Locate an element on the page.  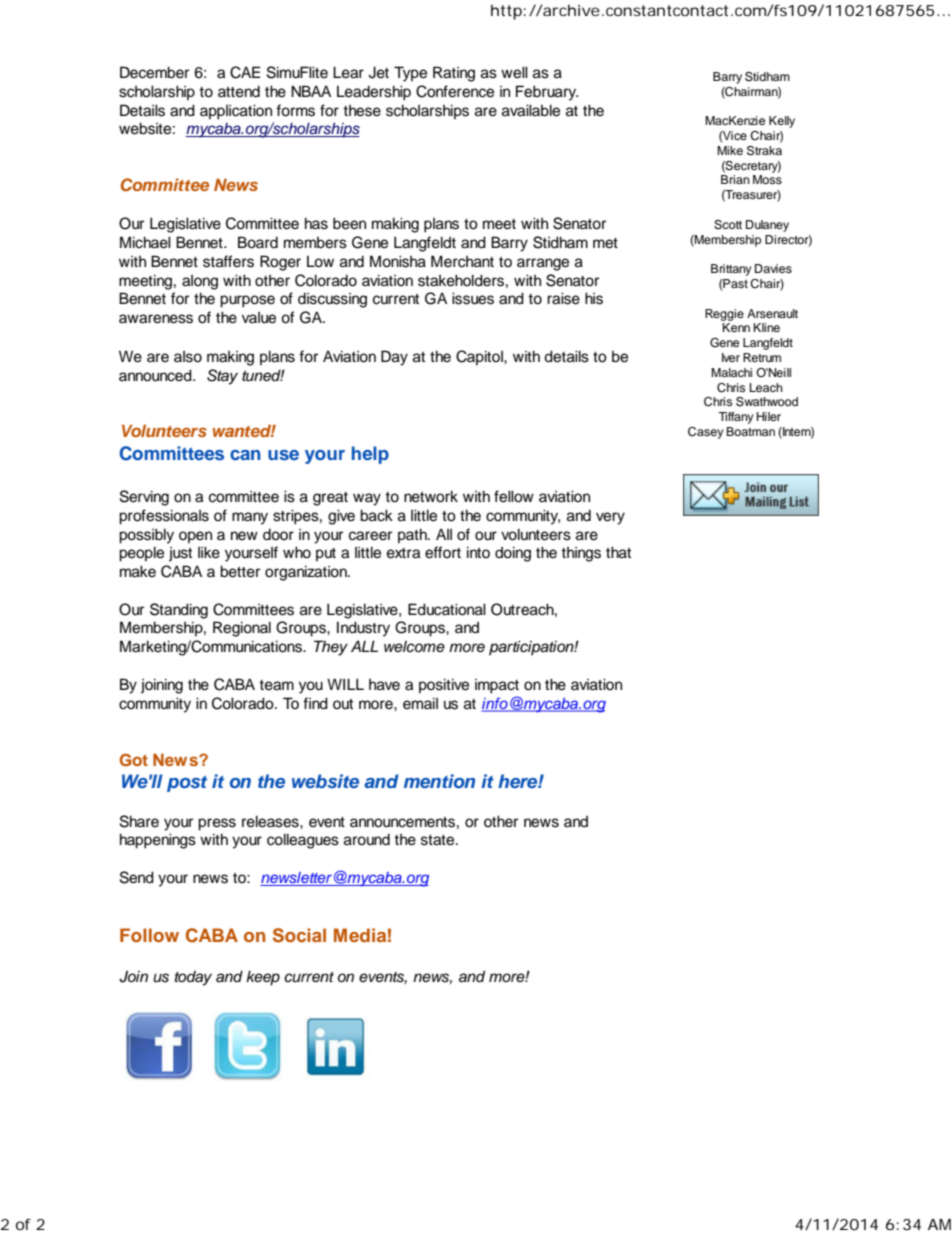
today is located at coordinates (193, 978).
